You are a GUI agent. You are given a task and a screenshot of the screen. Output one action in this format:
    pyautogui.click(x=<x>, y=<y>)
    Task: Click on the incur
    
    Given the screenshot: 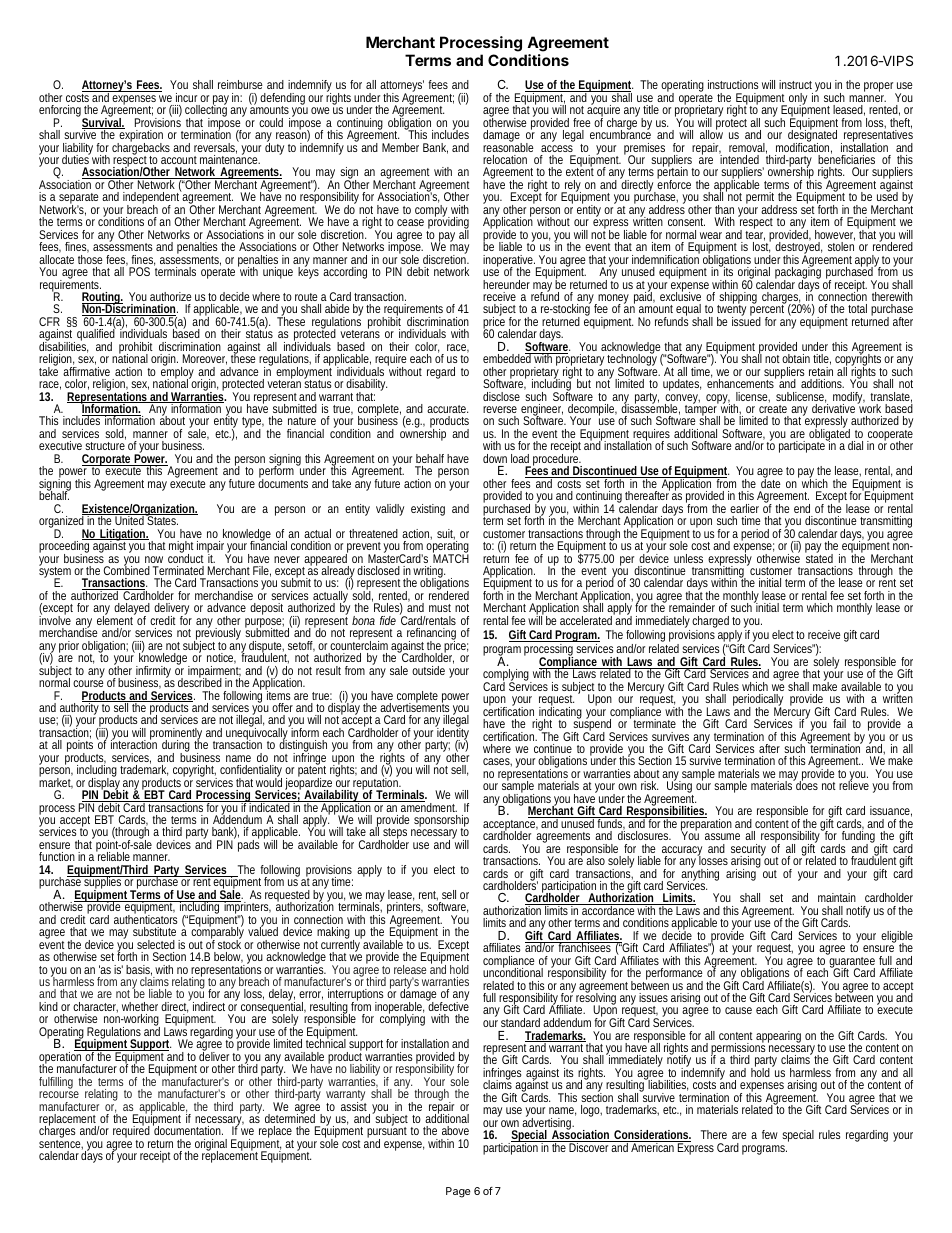 What is the action you would take?
    pyautogui.click(x=186, y=97)
